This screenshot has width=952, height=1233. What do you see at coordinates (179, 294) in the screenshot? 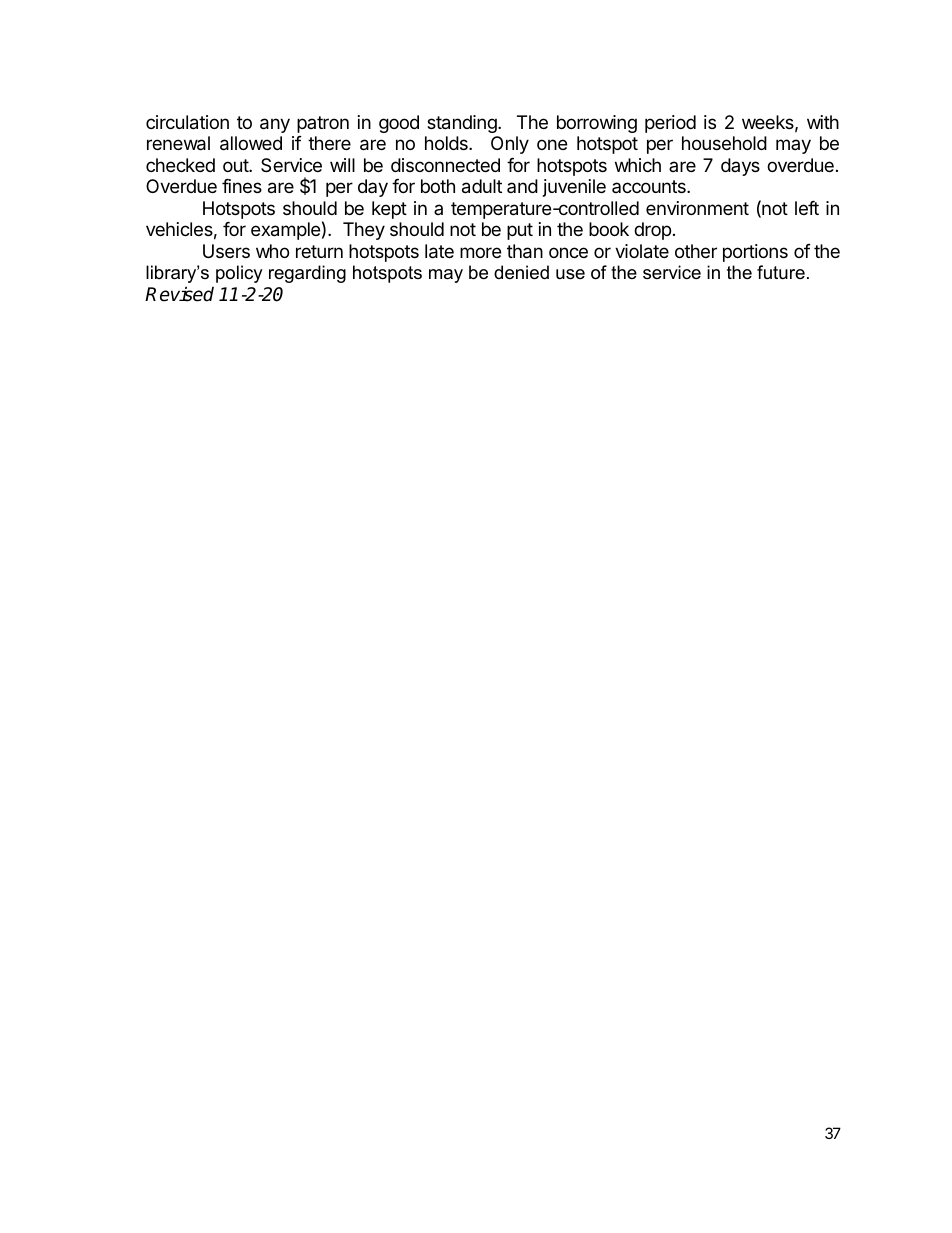
I see `Revised` at bounding box center [179, 294].
